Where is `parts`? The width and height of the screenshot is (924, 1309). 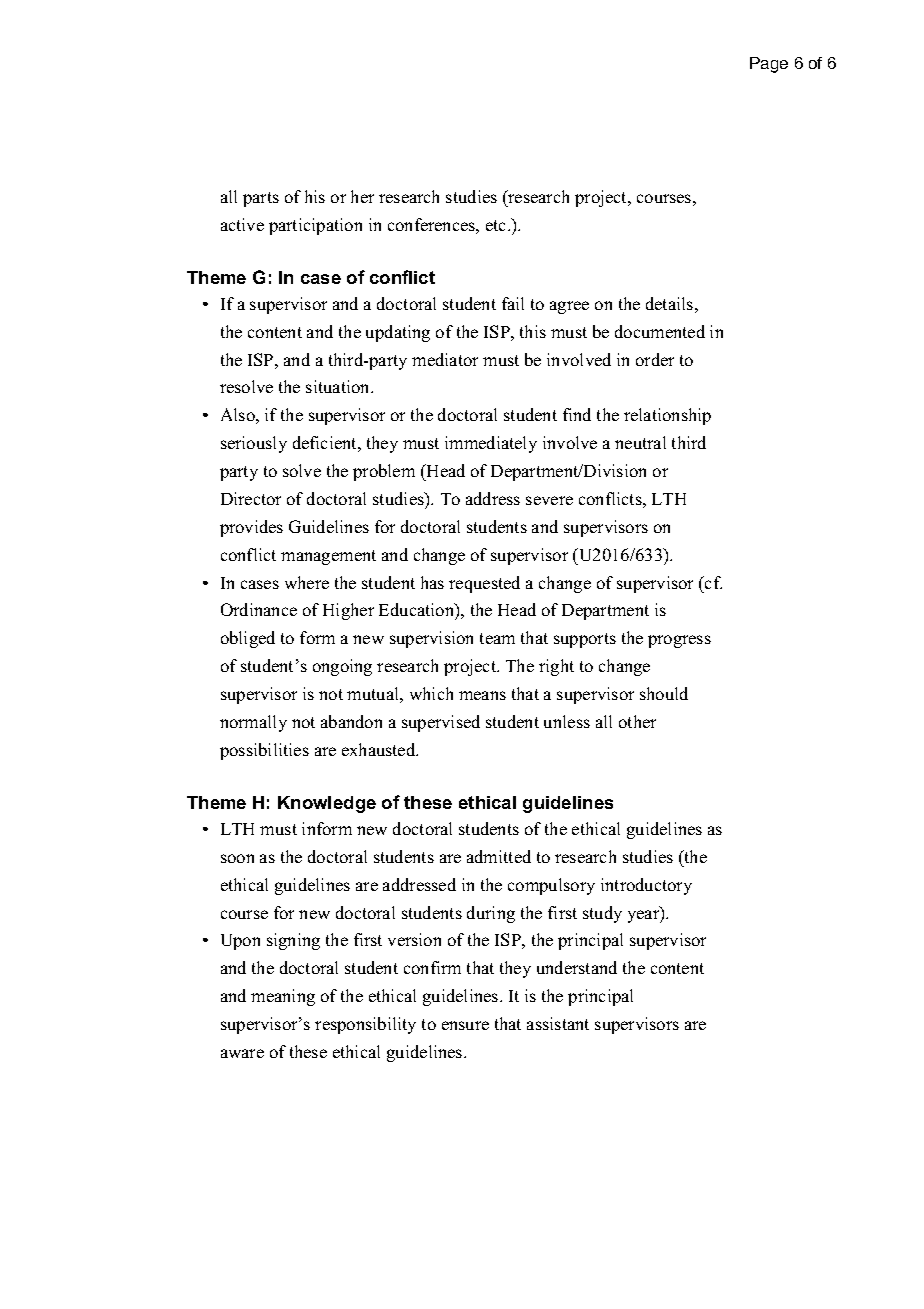
parts is located at coordinates (261, 199).
